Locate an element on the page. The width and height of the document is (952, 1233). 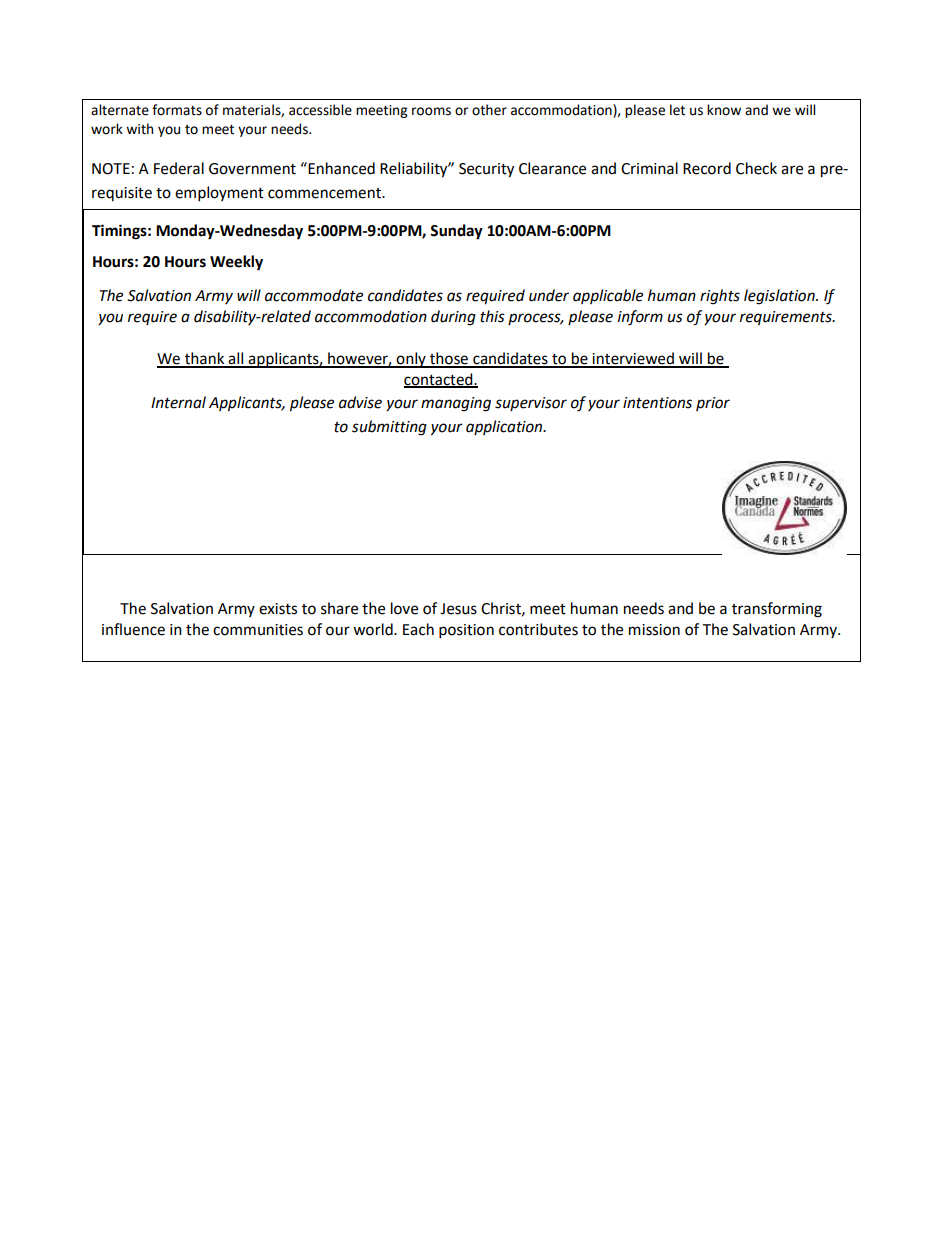
influence is located at coordinates (133, 629).
